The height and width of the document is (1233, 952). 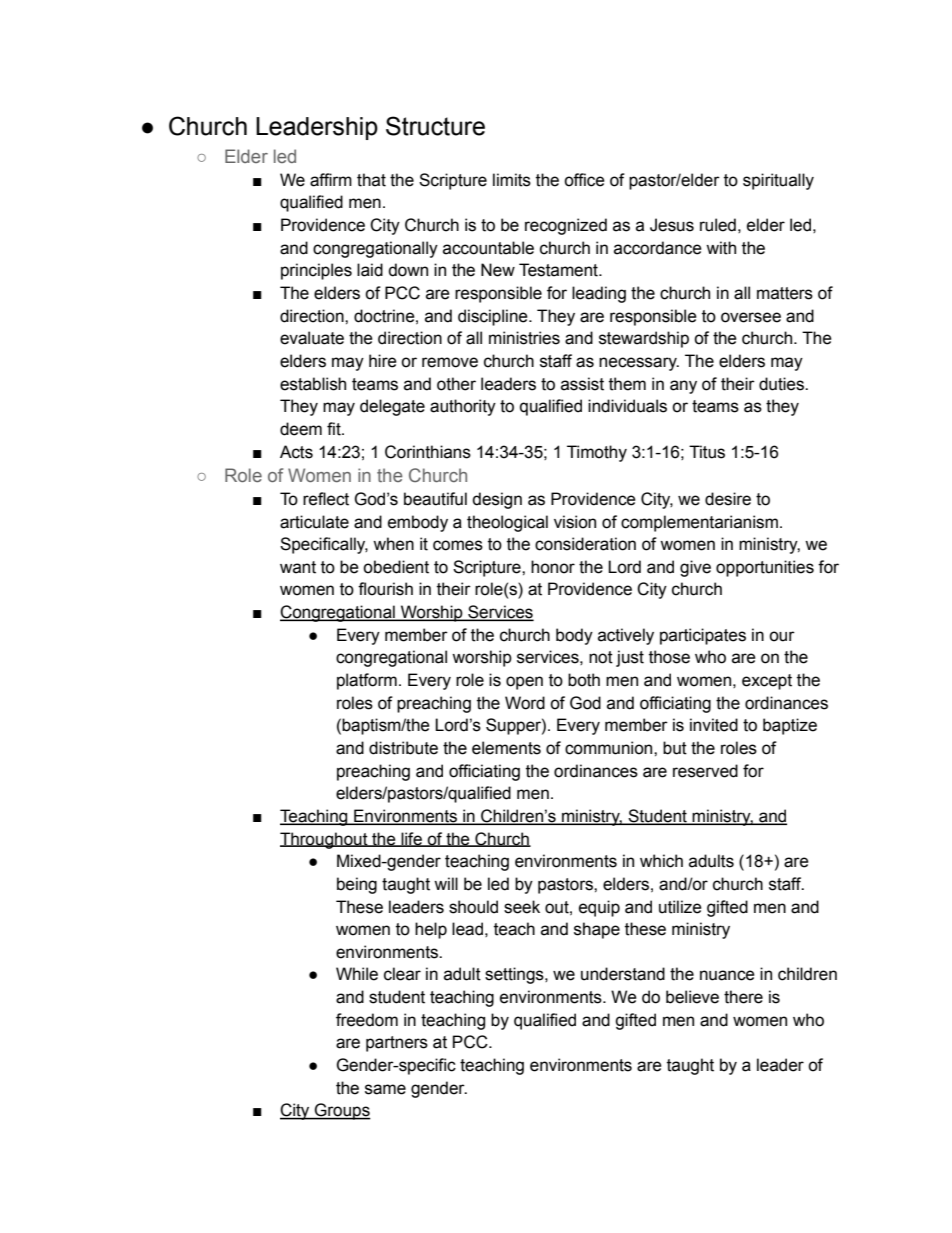 What do you see at coordinates (743, 997) in the document?
I see `there` at bounding box center [743, 997].
